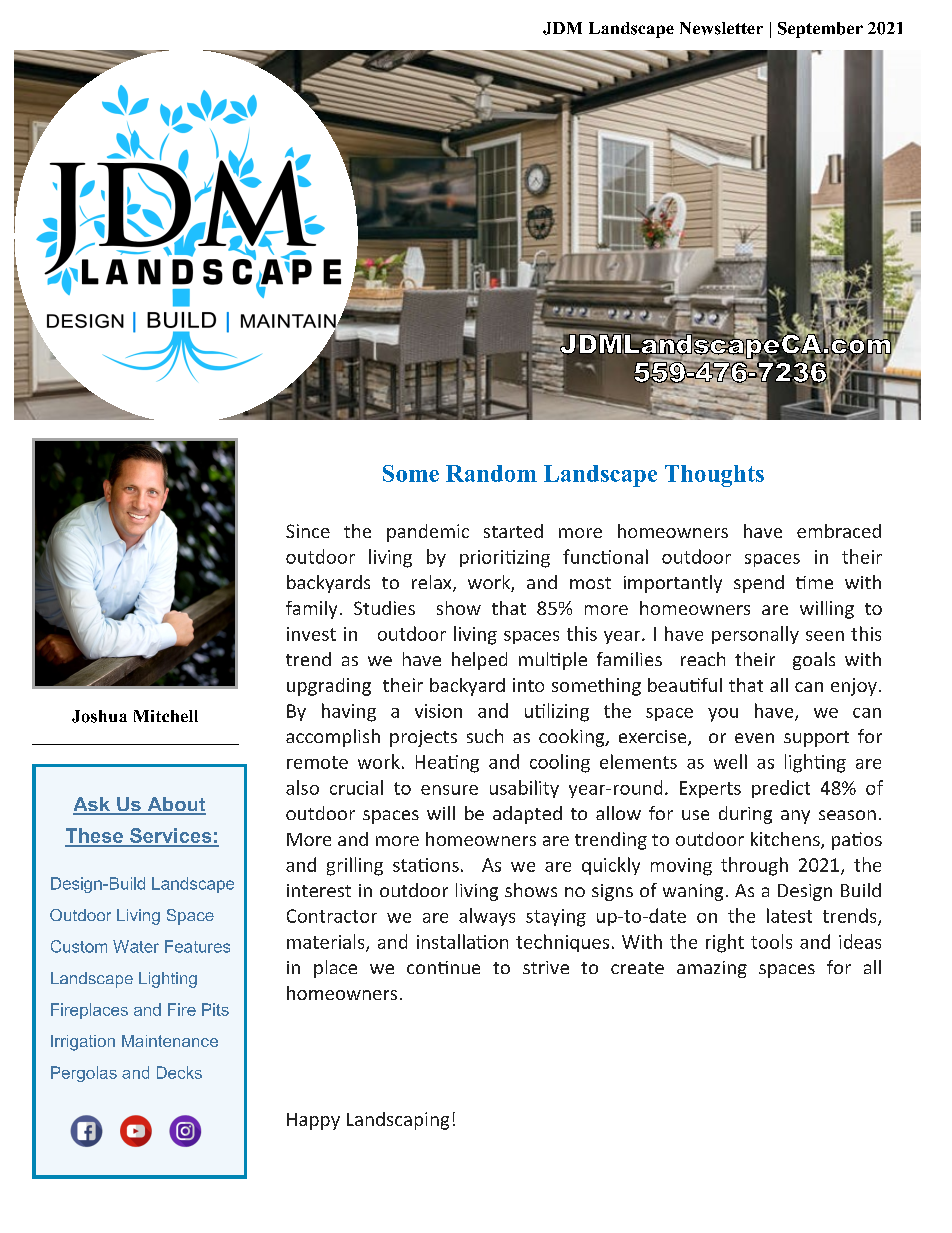  I want to click on JDM, so click(562, 28).
